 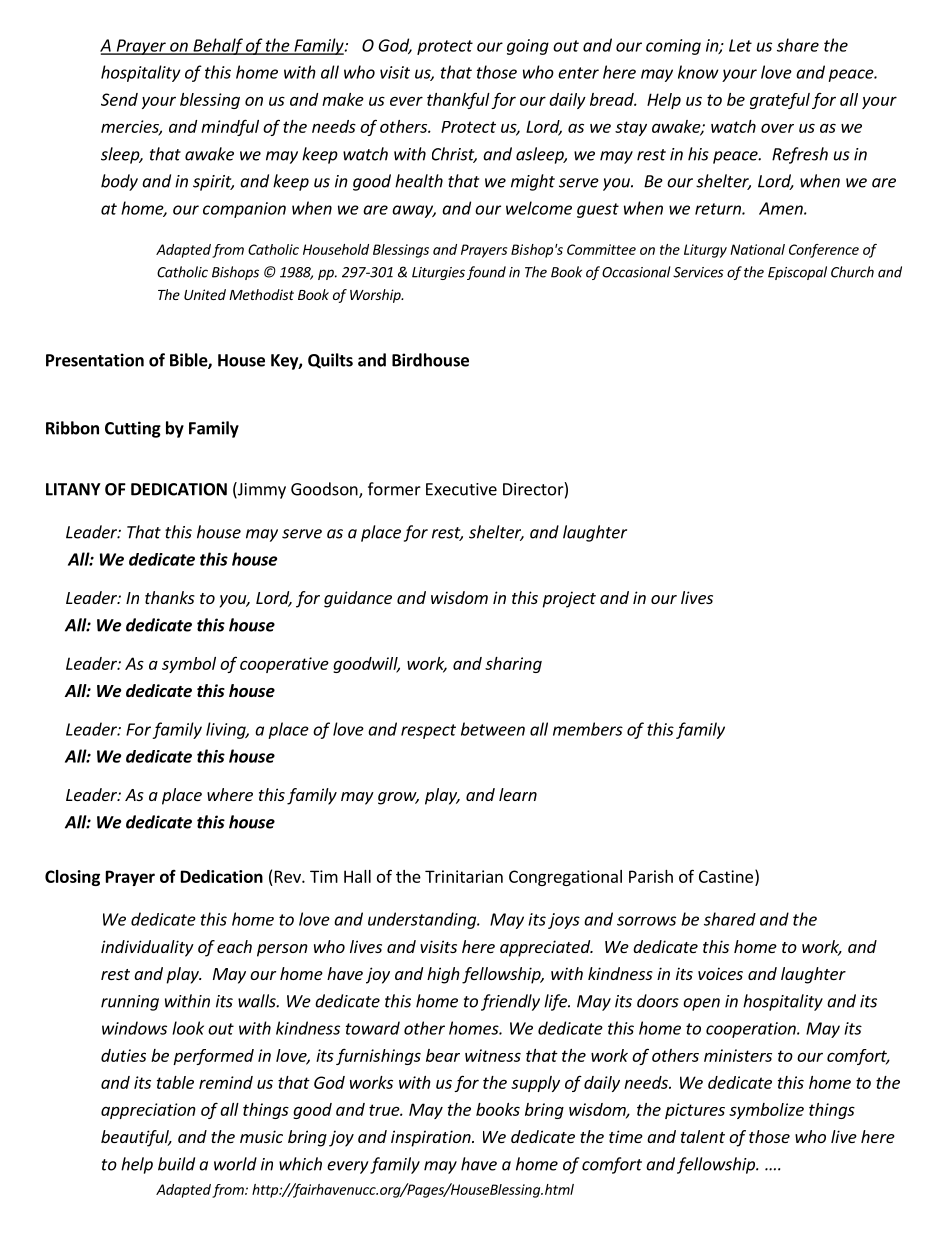 What do you see at coordinates (432, 1138) in the screenshot?
I see `inspiration` at bounding box center [432, 1138].
